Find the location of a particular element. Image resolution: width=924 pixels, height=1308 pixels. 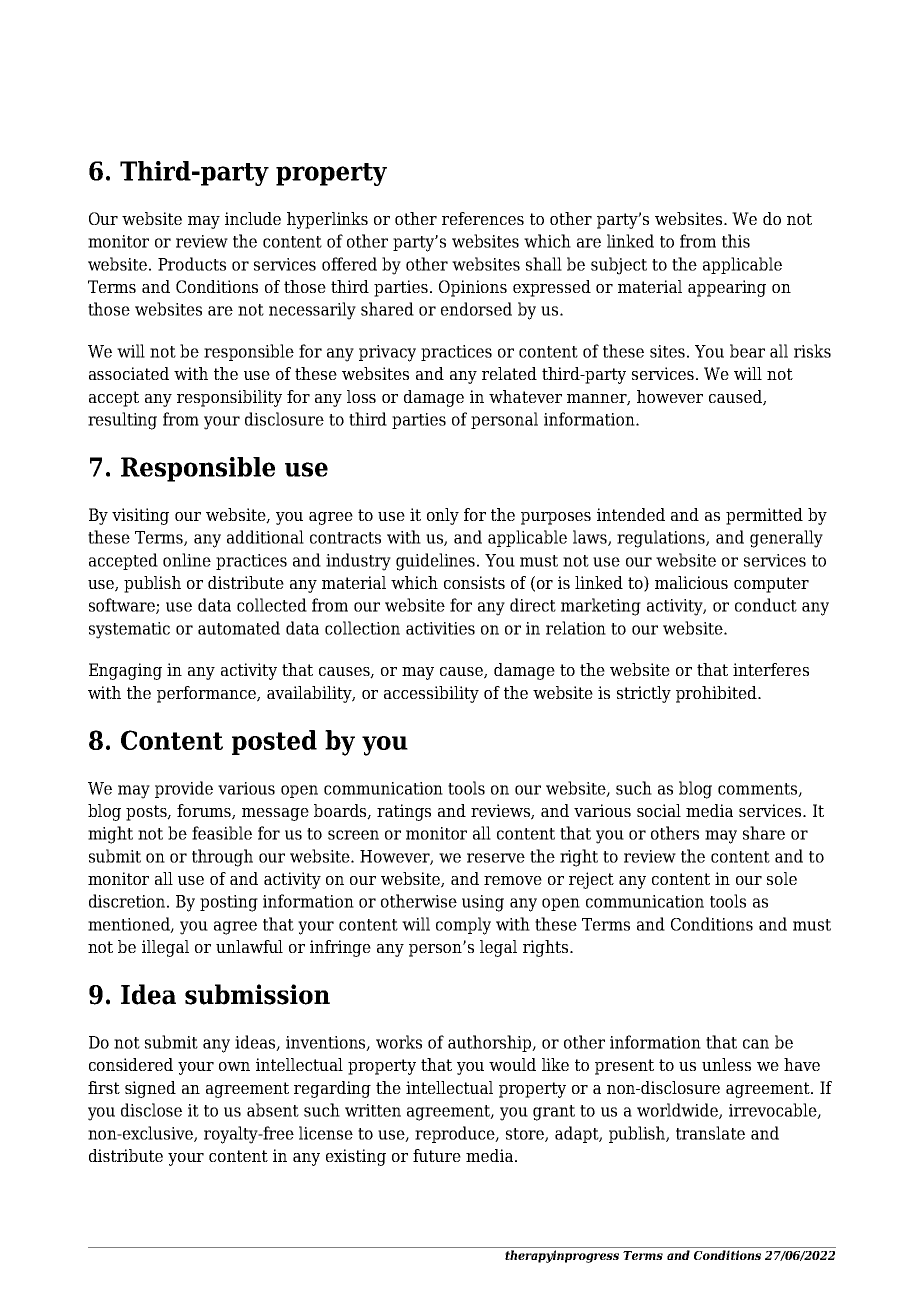

permitted is located at coordinates (764, 516).
